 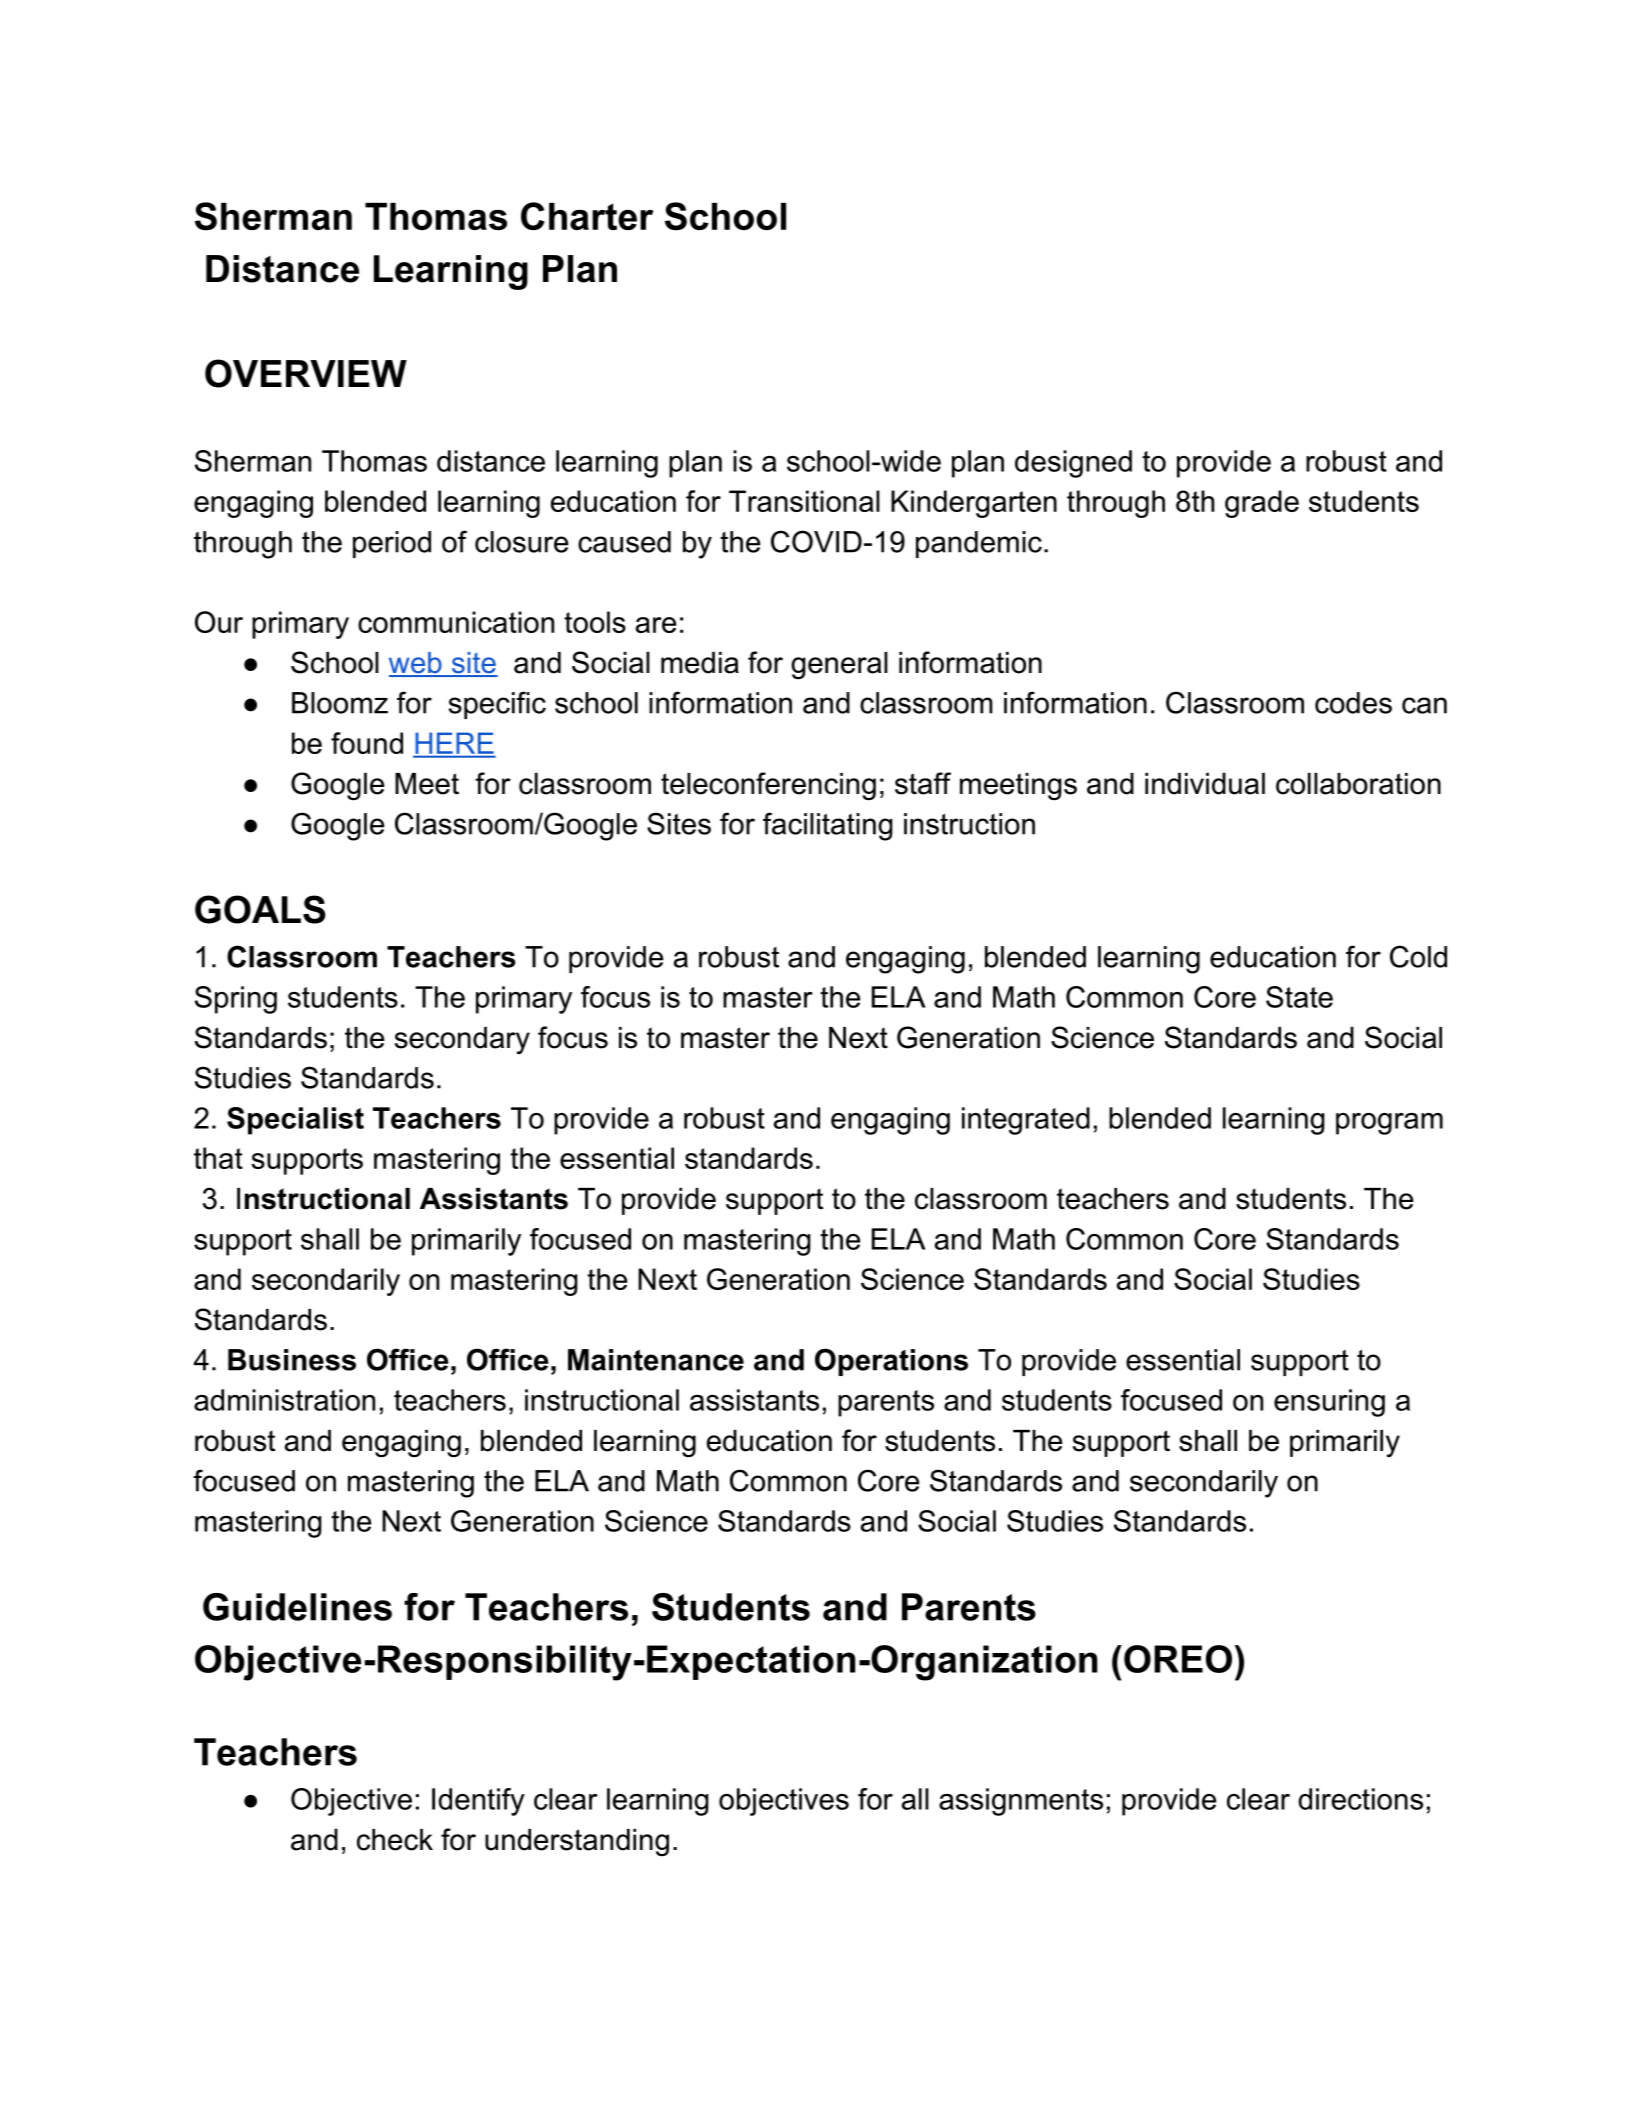 What do you see at coordinates (1360, 1799) in the screenshot?
I see `directions` at bounding box center [1360, 1799].
